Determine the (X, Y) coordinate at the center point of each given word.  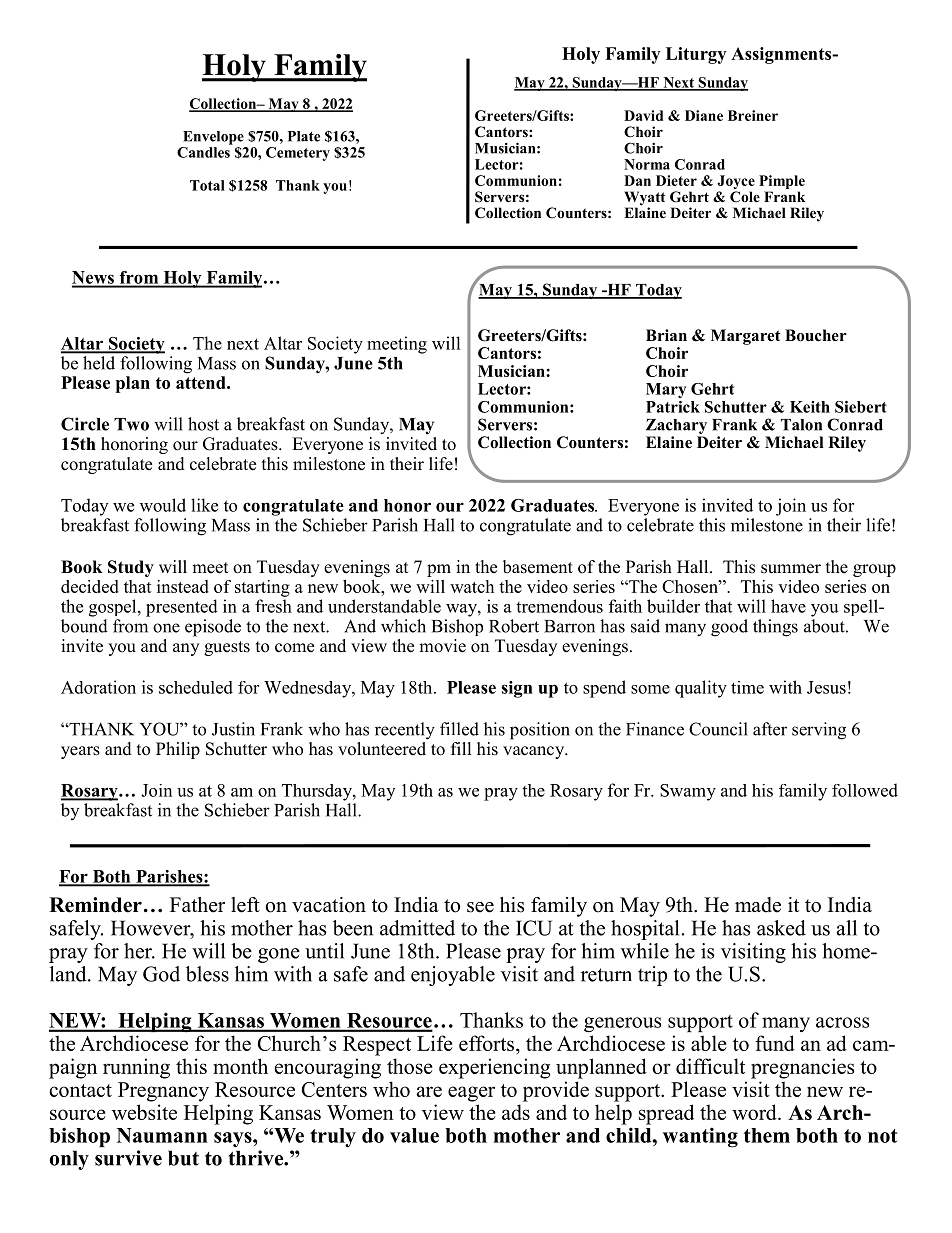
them (767, 1135)
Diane (704, 115)
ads (516, 1112)
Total (207, 185)
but (183, 1158)
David (643, 115)
